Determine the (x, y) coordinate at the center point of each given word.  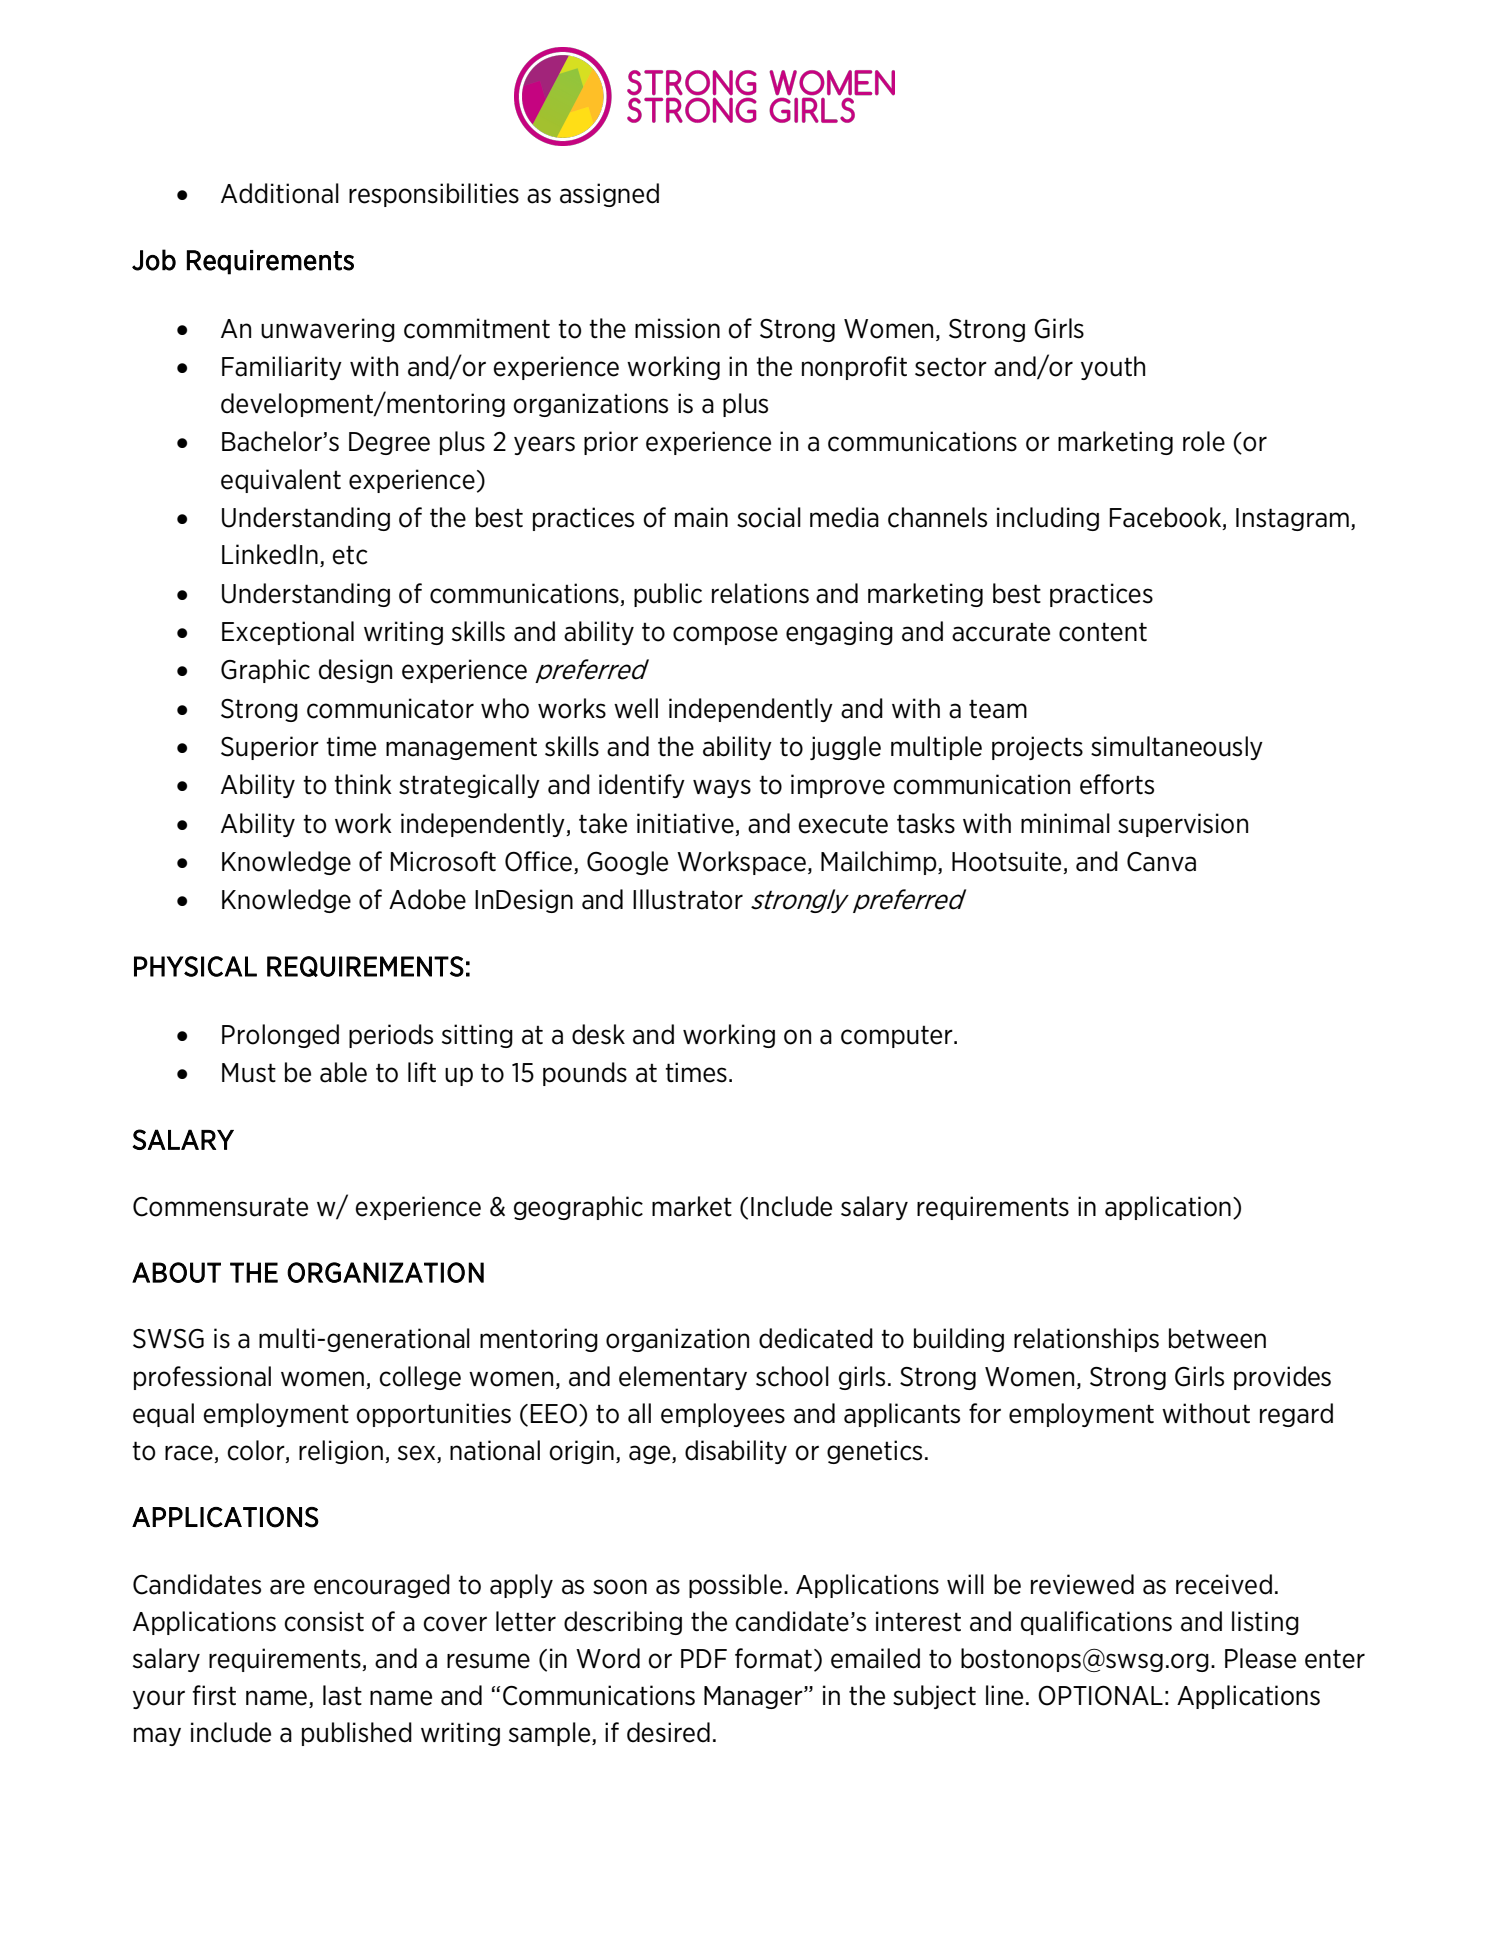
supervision (1183, 825)
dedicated (816, 1338)
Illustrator (688, 899)
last (342, 1695)
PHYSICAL (195, 966)
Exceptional (288, 633)
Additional (280, 193)
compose (725, 635)
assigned (609, 195)
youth (1113, 368)
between (1217, 1338)
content (1103, 632)
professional (202, 1378)
